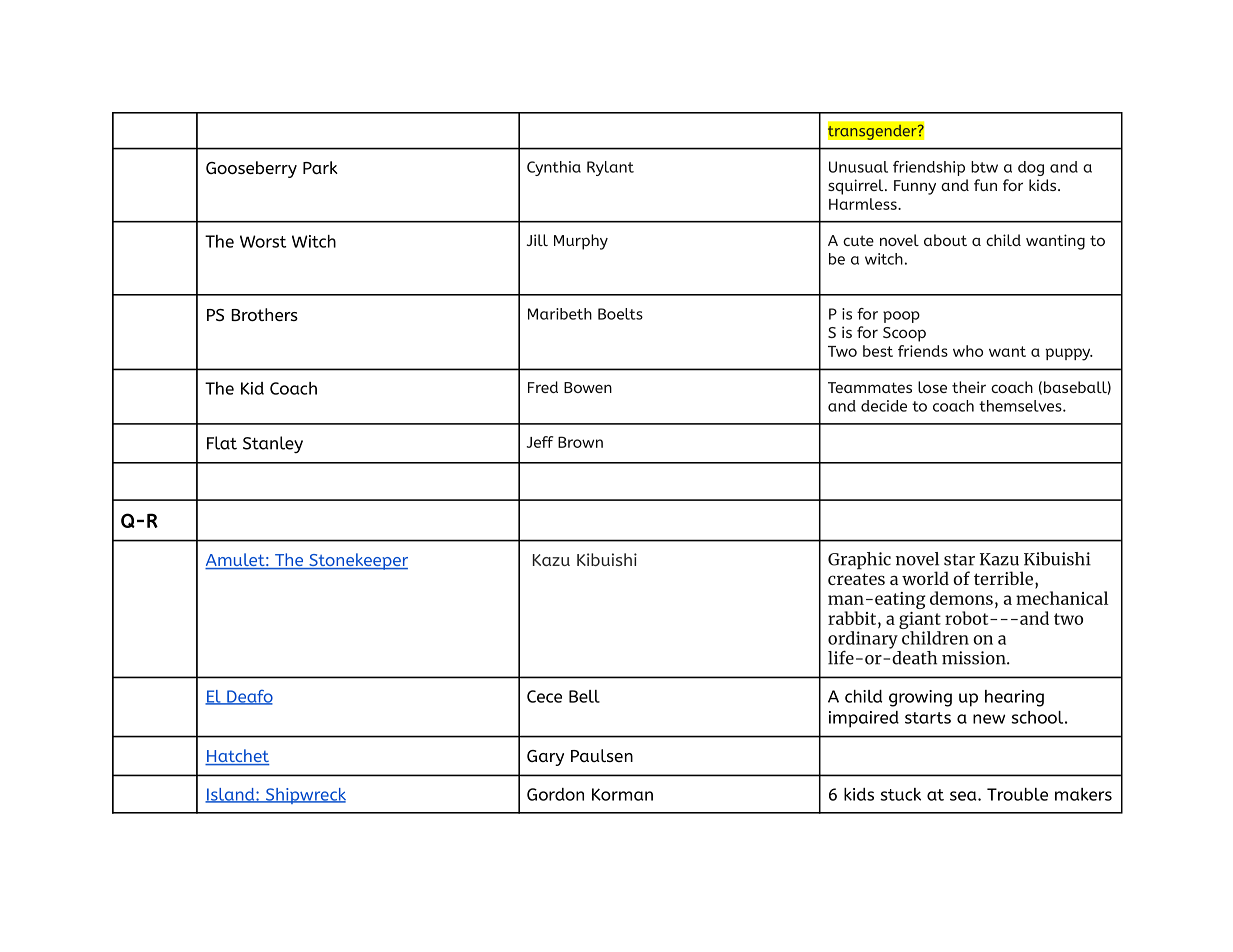 The image size is (1233, 952). Describe the element at coordinates (264, 314) in the screenshot. I see `Brothers` at that location.
